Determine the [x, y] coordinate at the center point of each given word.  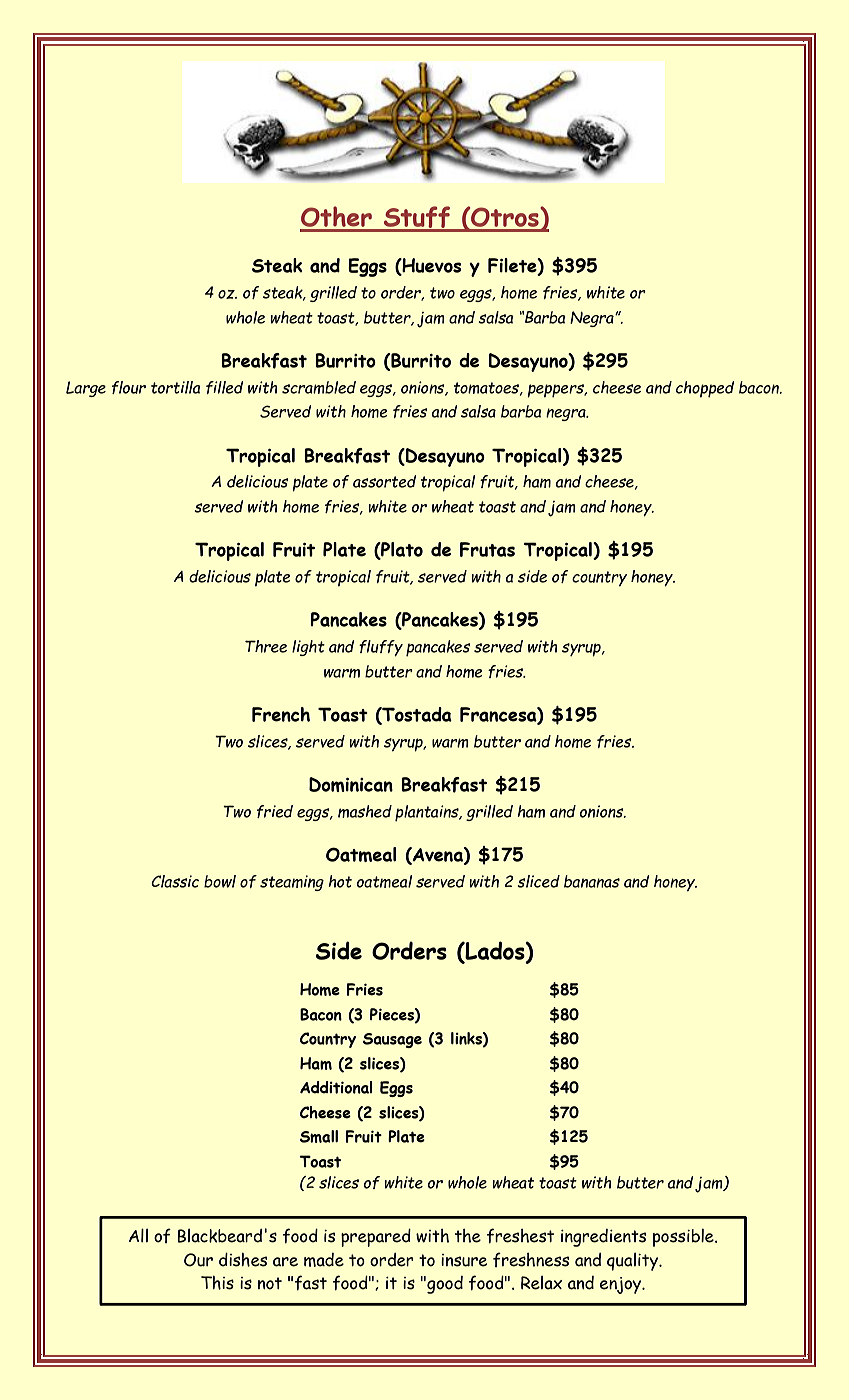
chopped [705, 389]
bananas [592, 881]
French [281, 714]
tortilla [176, 387]
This [217, 1283]
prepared [376, 1238]
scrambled [319, 387]
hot [340, 881]
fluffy [381, 648]
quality [634, 1262]
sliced [538, 881]
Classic [175, 881]
